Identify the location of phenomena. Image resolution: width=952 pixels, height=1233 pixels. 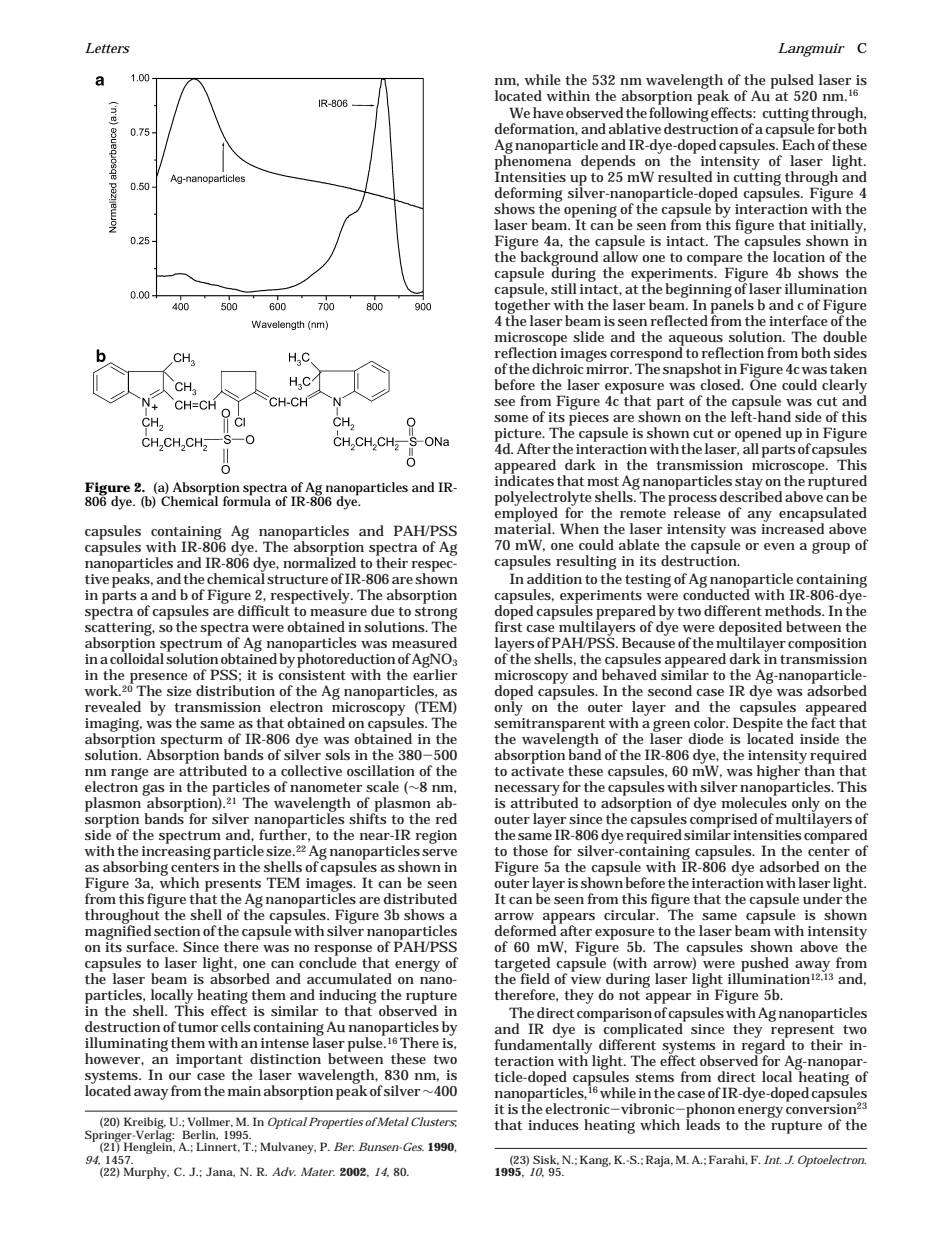
(533, 162).
